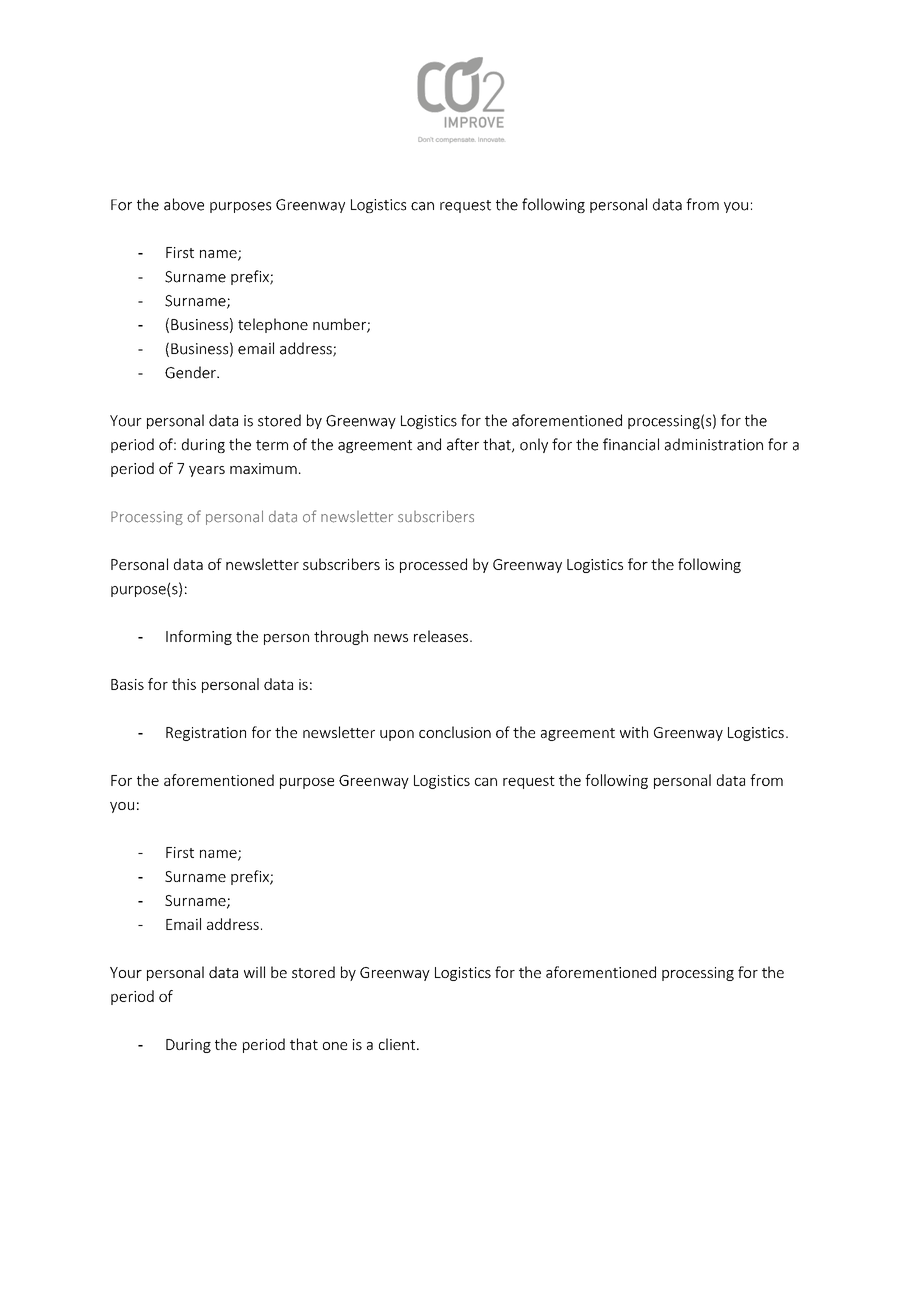 This image has width=924, height=1308. What do you see at coordinates (429, 444) in the image?
I see `and` at bounding box center [429, 444].
